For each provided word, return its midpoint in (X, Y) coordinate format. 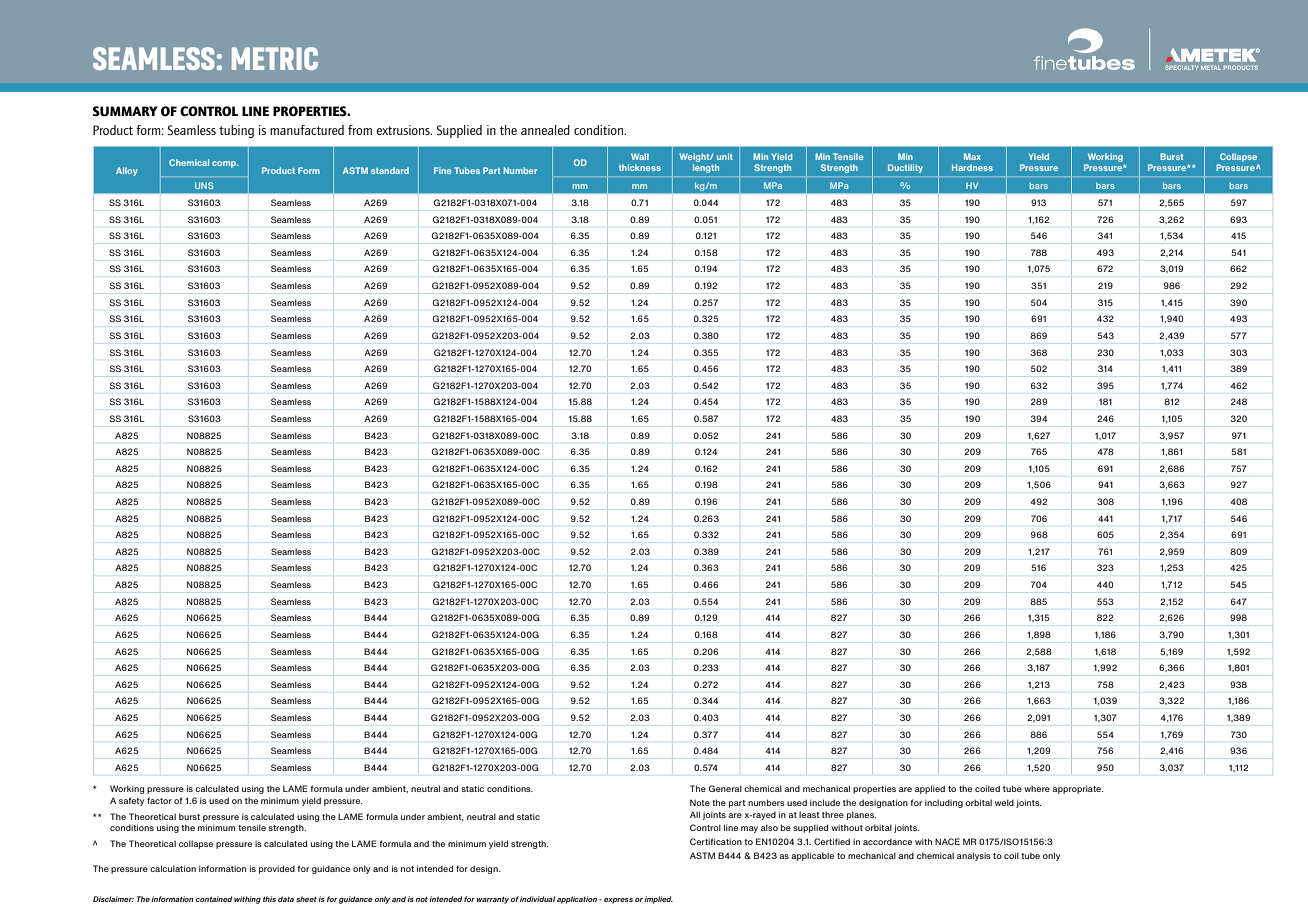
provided (277, 869)
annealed (545, 130)
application (577, 900)
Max (972, 156)
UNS (204, 185)
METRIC (275, 58)
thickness (640, 167)
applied (930, 789)
